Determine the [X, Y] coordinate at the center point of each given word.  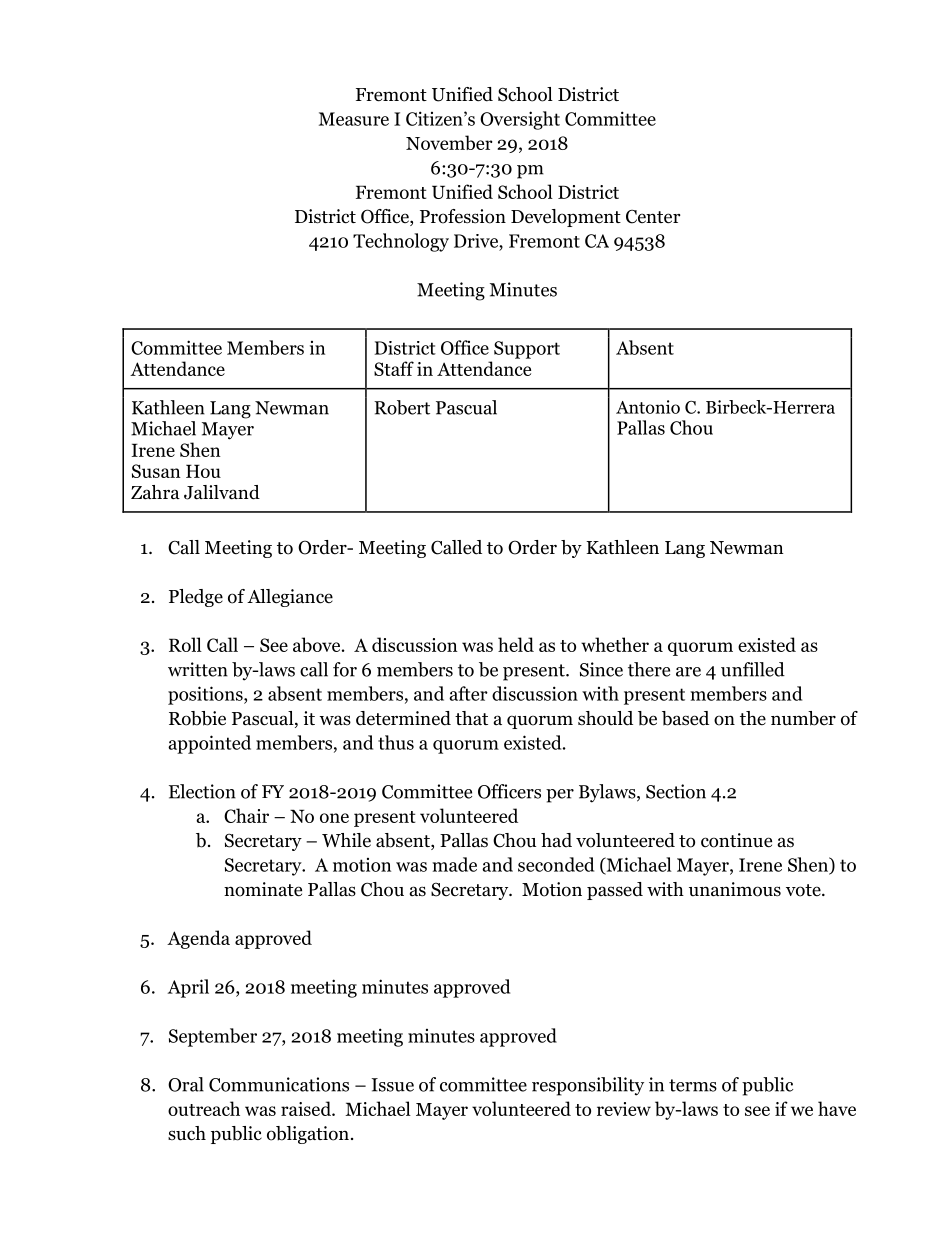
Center [653, 217]
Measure [354, 119]
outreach [204, 1108]
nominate [263, 889]
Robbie [197, 718]
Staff [394, 368]
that [471, 718]
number [803, 718]
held [516, 644]
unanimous [735, 889]
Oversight [520, 120]
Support [527, 350]
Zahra [155, 492]
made [454, 864]
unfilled [753, 669]
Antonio [648, 407]
